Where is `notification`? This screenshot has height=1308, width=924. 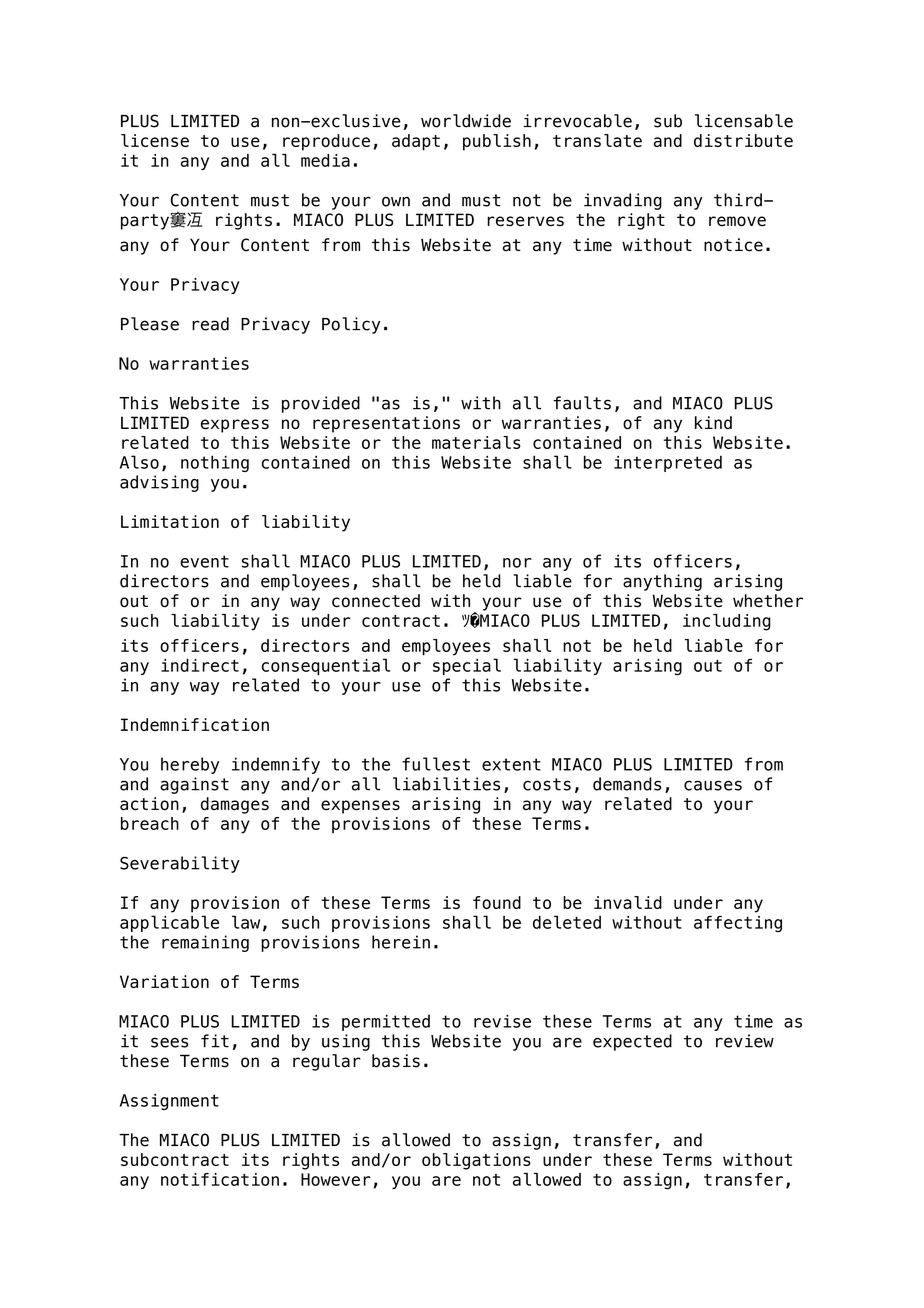
notification is located at coordinates (220, 1179).
